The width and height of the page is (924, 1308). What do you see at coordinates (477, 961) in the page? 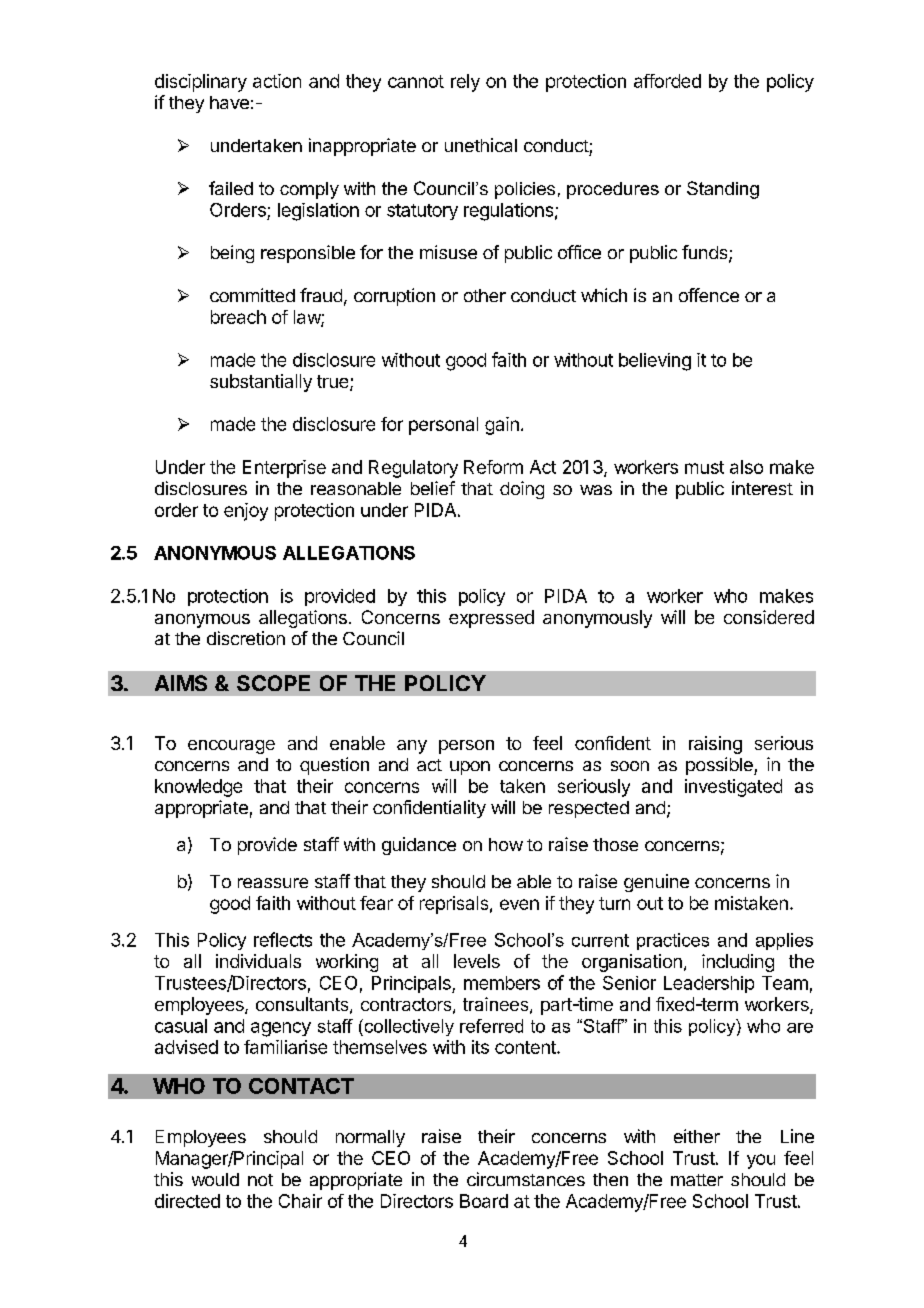
I see `levels` at bounding box center [477, 961].
